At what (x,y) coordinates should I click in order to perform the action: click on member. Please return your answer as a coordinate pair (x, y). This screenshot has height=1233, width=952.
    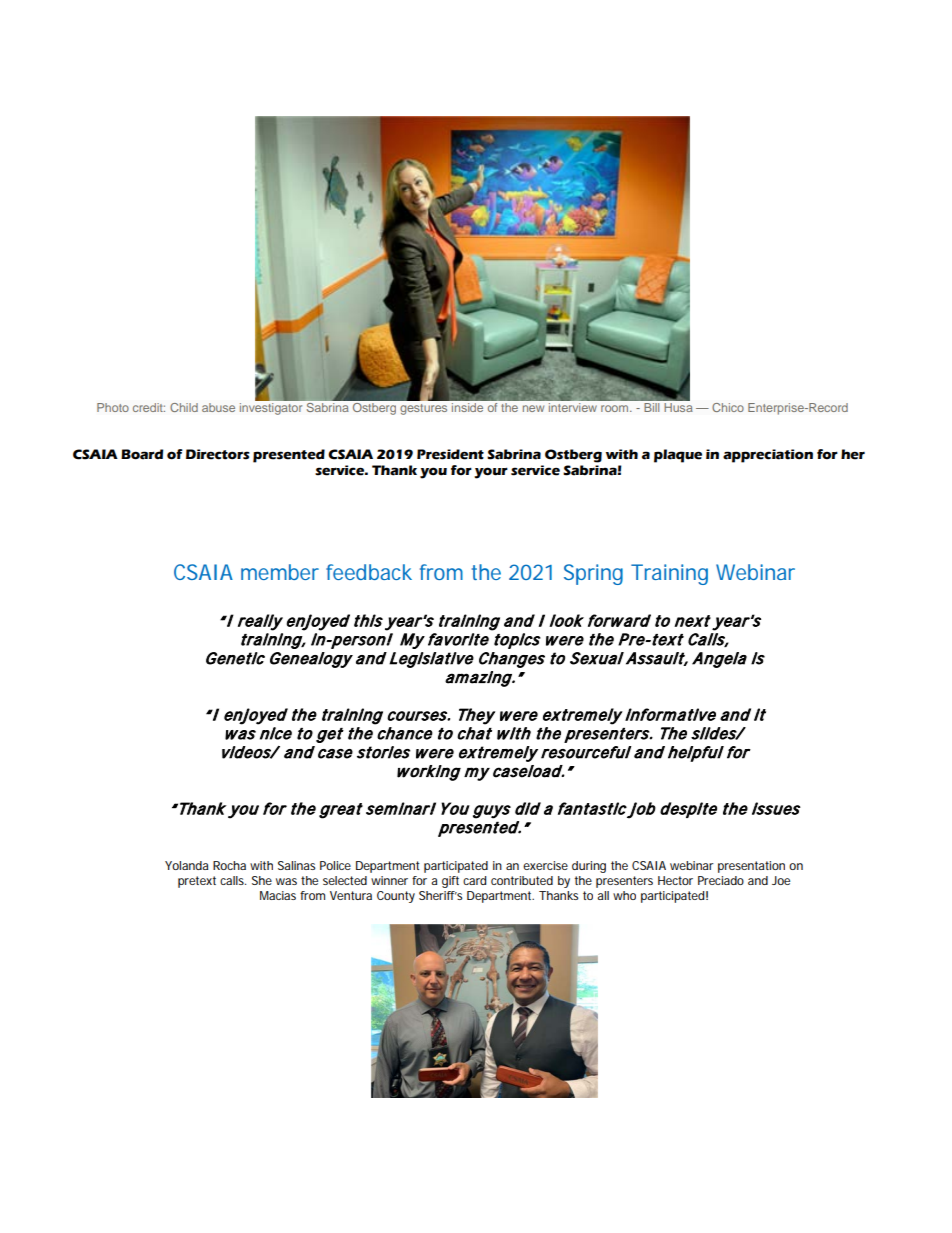
    Looking at the image, I should click on (280, 572).
